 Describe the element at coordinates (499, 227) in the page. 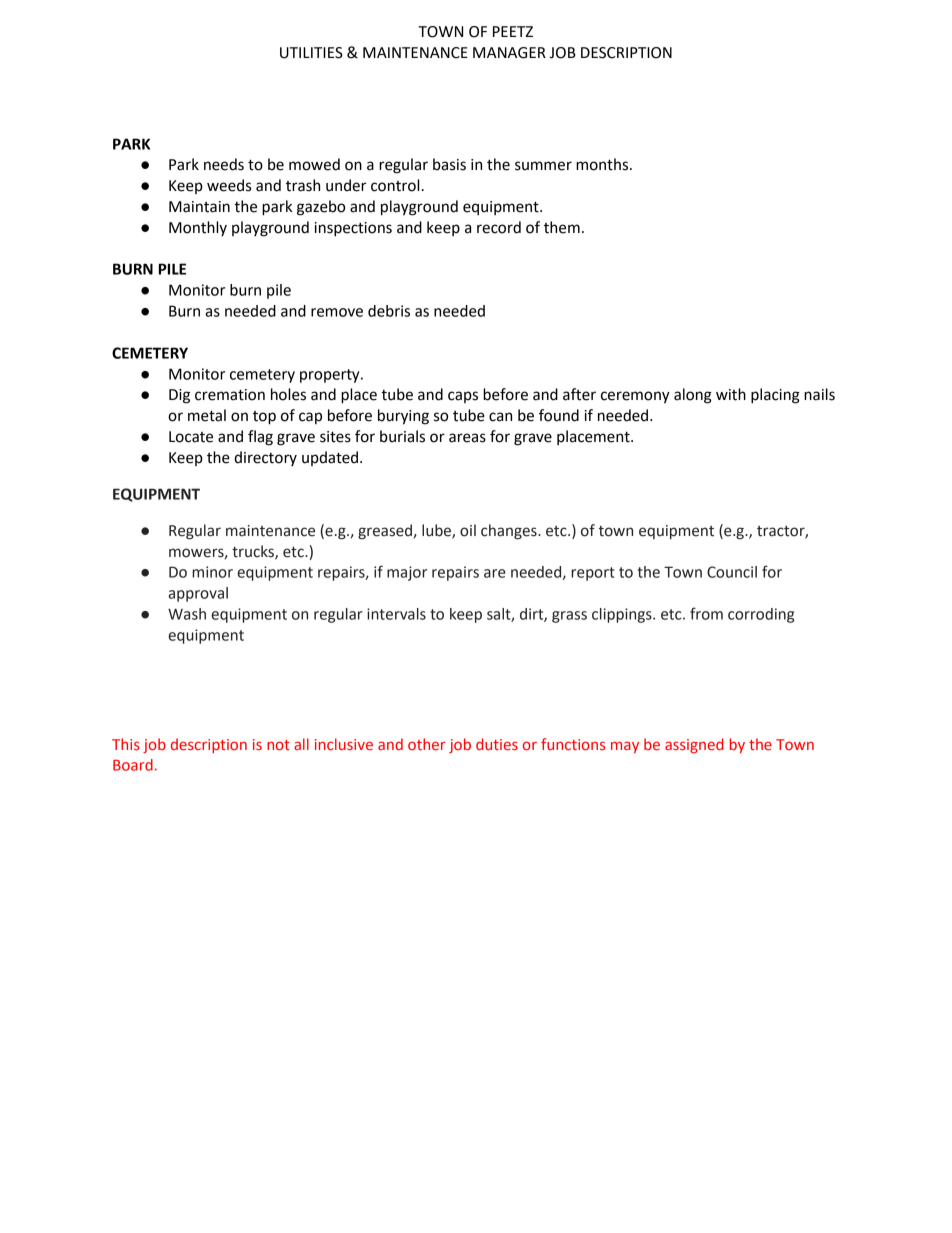

I see `record` at that location.
